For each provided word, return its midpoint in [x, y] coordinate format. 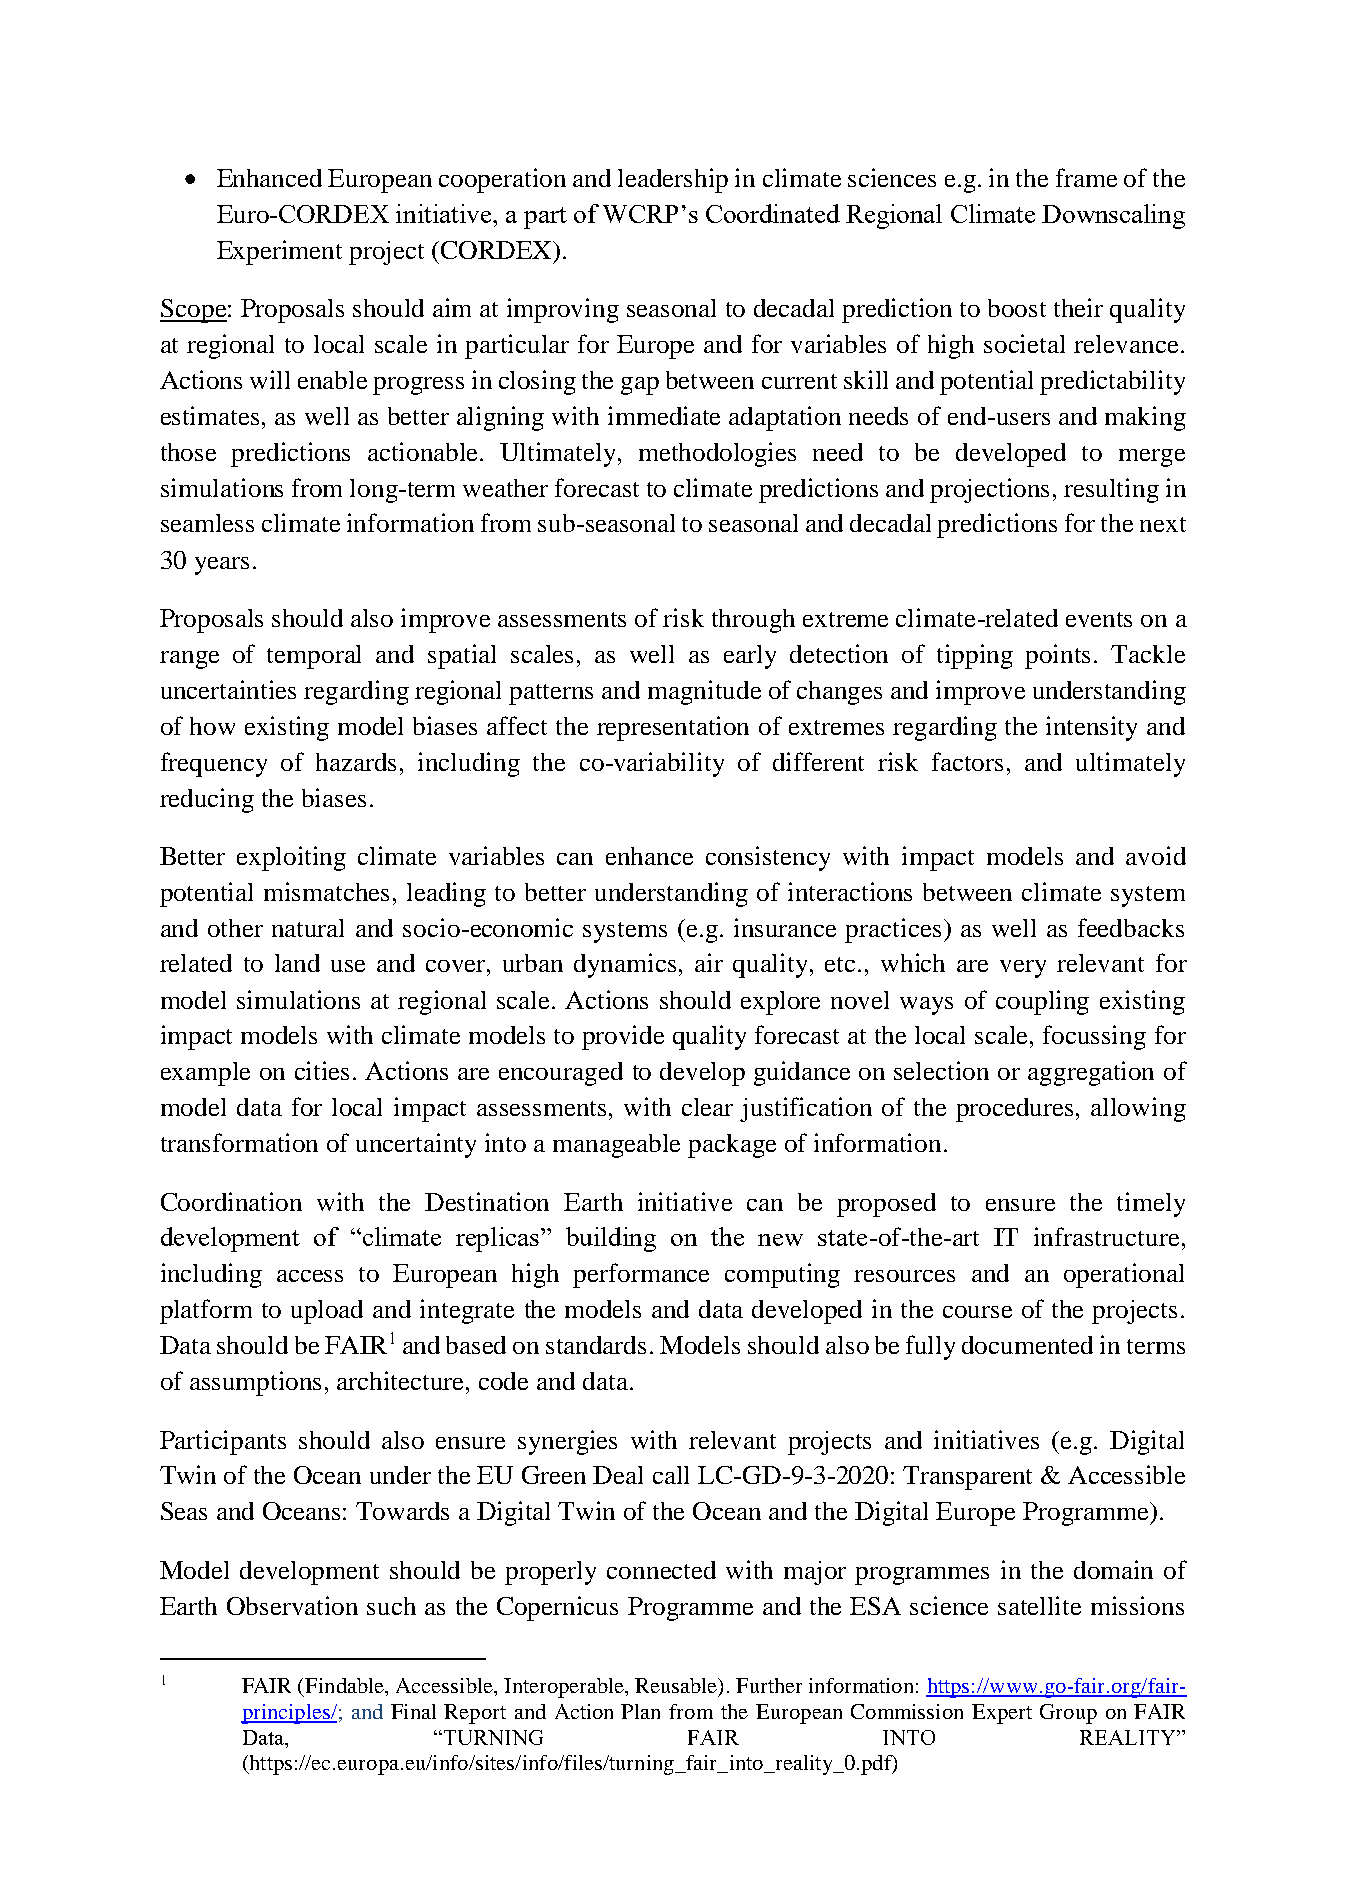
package [732, 1146]
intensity [1091, 728]
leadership [673, 180]
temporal [314, 657]
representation [673, 728]
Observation [292, 1605]
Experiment [279, 252]
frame [1086, 177]
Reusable [677, 1686]
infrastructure [1106, 1236]
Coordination [231, 1201]
